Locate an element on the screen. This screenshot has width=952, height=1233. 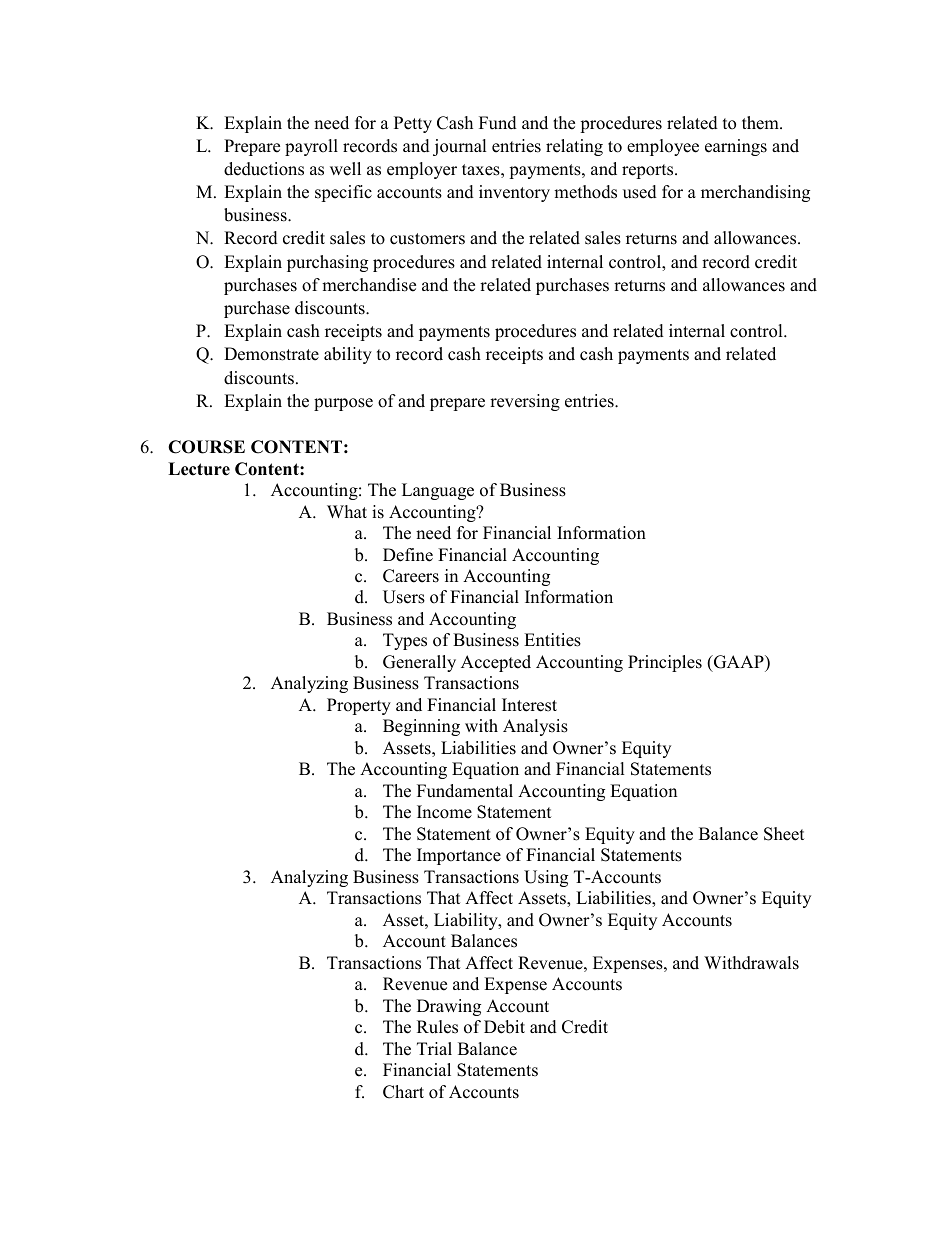
earnings is located at coordinates (736, 147).
